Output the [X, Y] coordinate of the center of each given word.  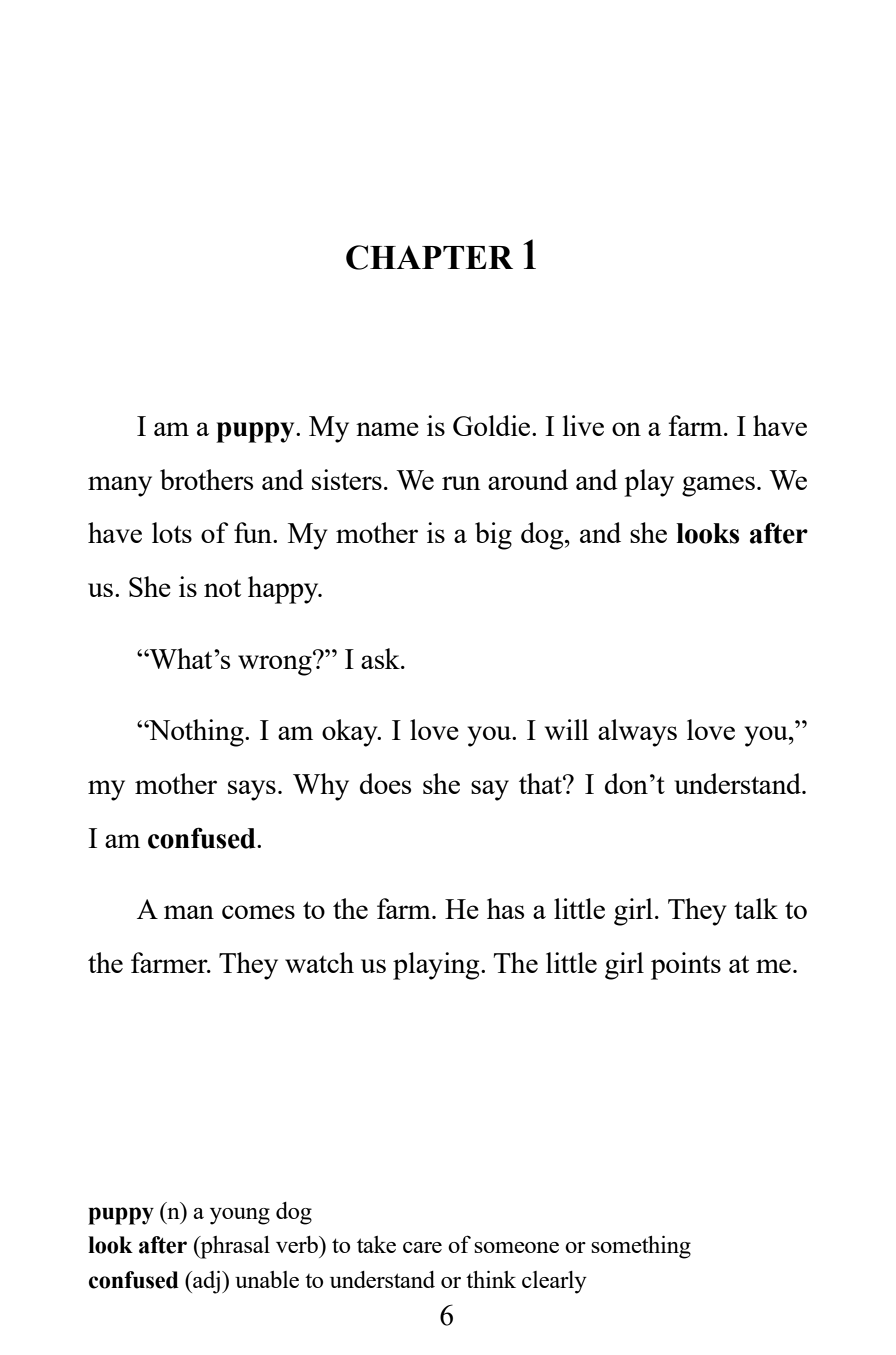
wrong [276, 664]
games [718, 486]
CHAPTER [429, 257]
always [637, 733]
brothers [206, 479]
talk [756, 908]
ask [381, 658]
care [422, 1247]
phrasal [234, 1247]
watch [319, 962]
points [686, 966]
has [505, 908]
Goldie [493, 425]
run [461, 483]
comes [258, 912]
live [583, 425]
